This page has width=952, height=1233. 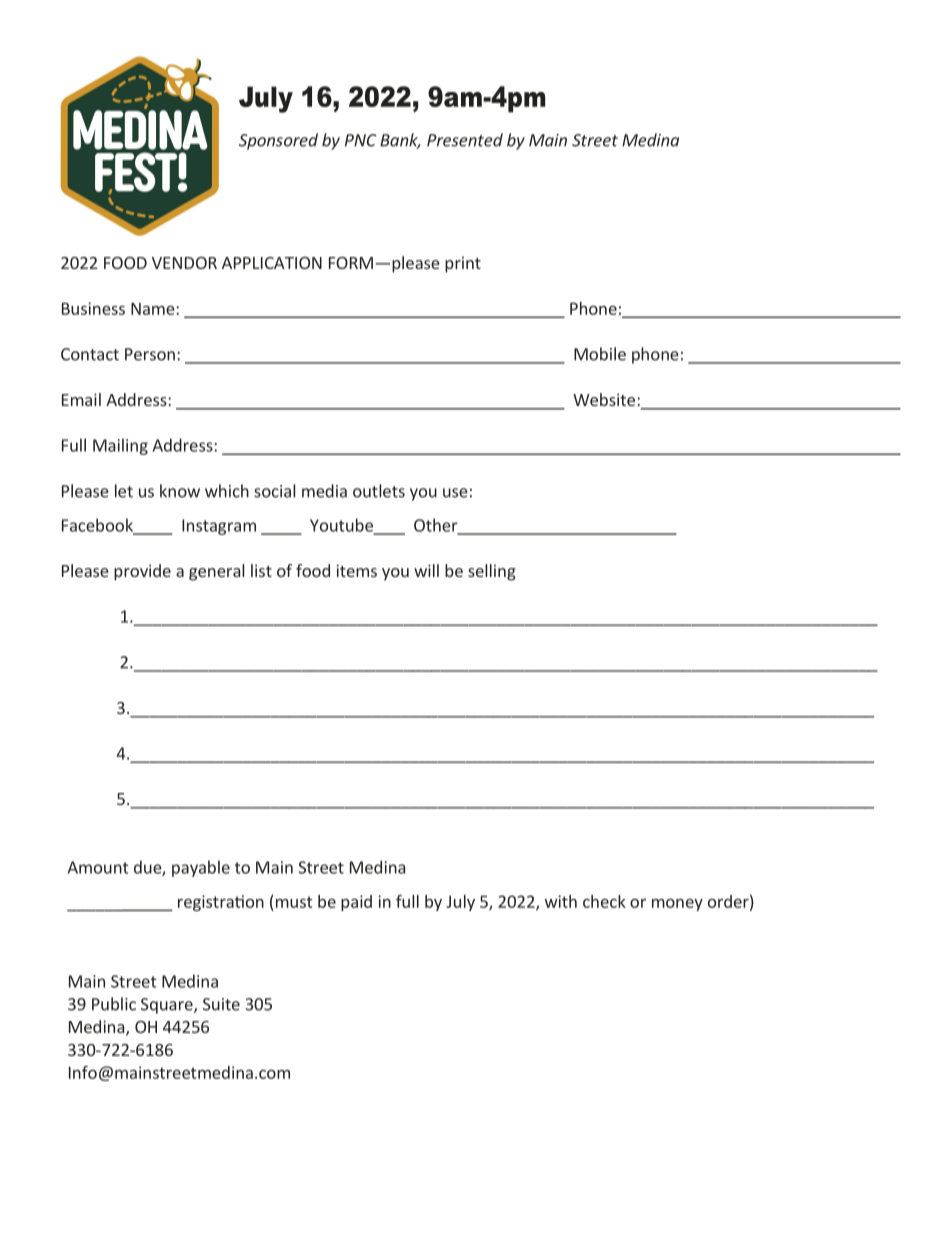 What do you see at coordinates (356, 570) in the page?
I see `items` at bounding box center [356, 570].
